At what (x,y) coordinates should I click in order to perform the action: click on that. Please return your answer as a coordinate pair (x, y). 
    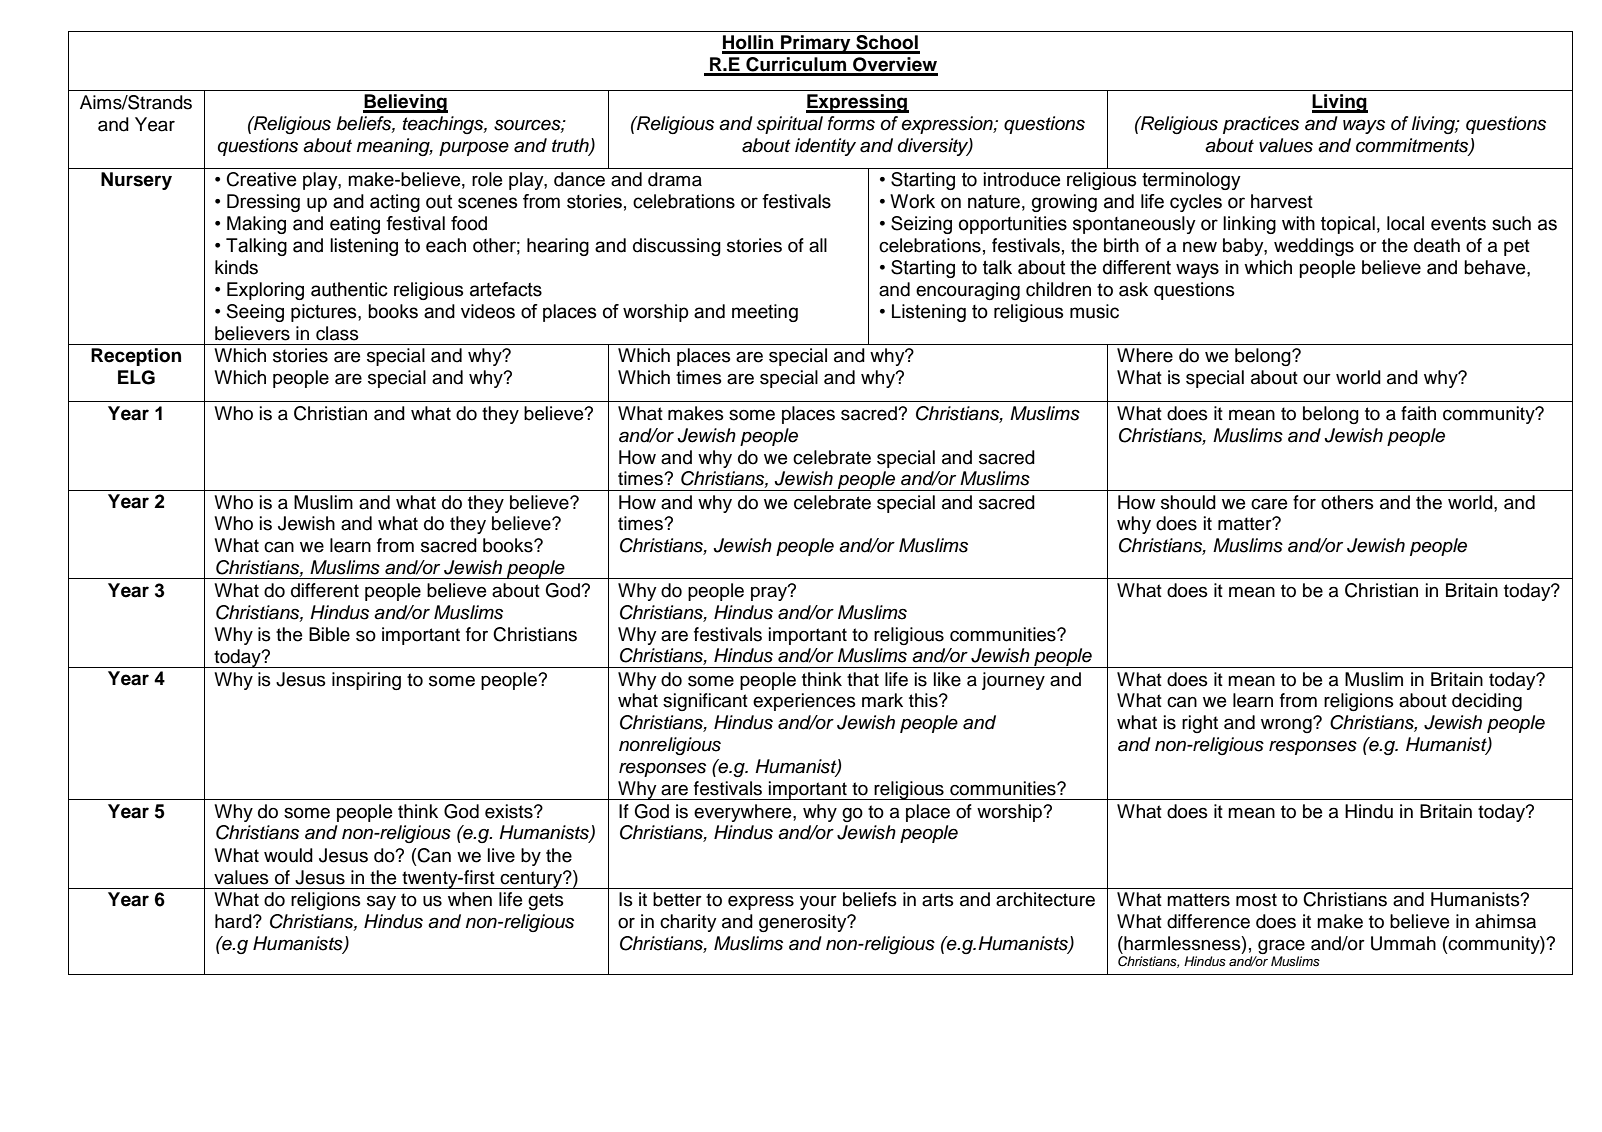
    Looking at the image, I should click on (863, 679).
